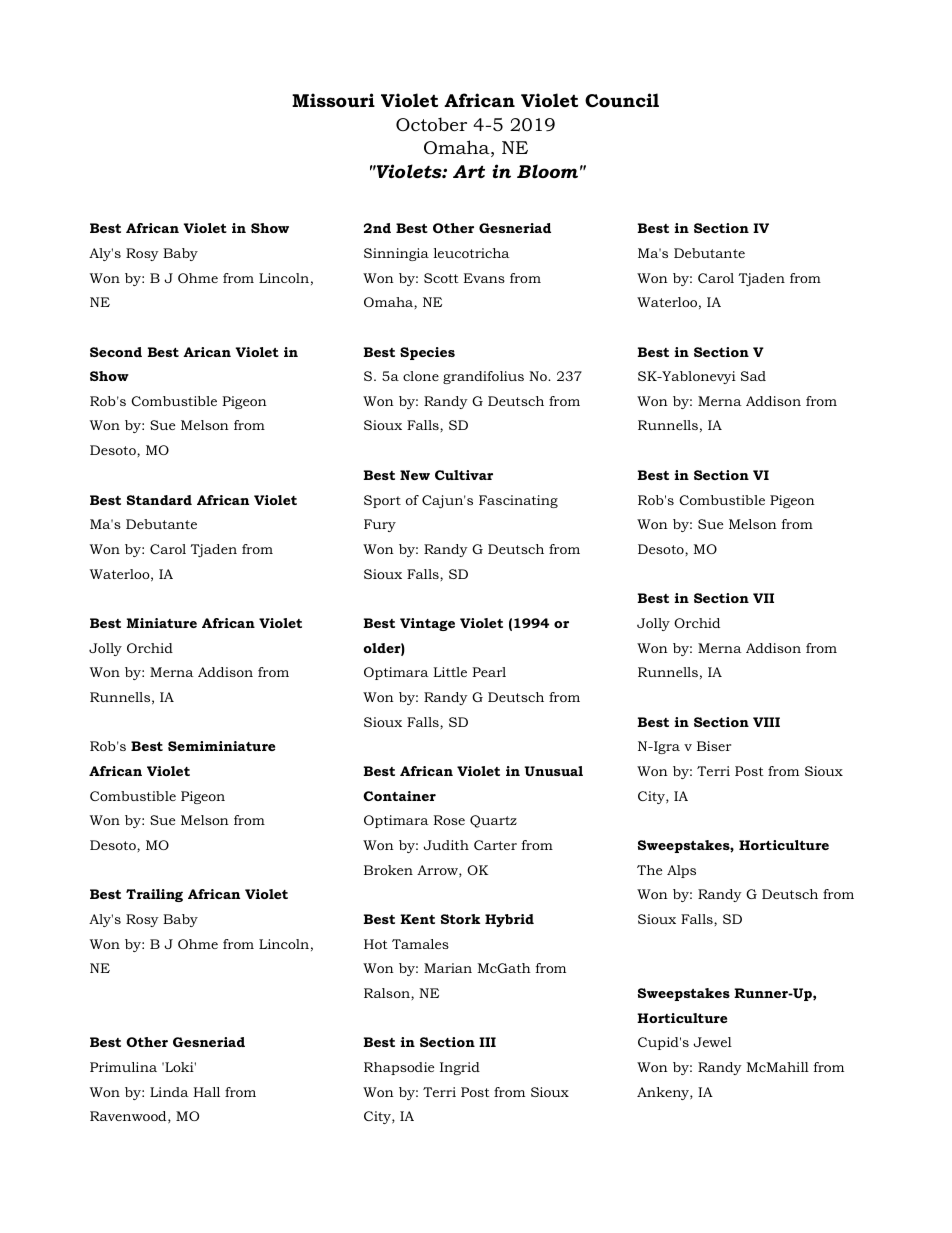 Image resolution: width=952 pixels, height=1233 pixels. Describe the element at coordinates (766, 722) in the screenshot. I see `VIII` at that location.
